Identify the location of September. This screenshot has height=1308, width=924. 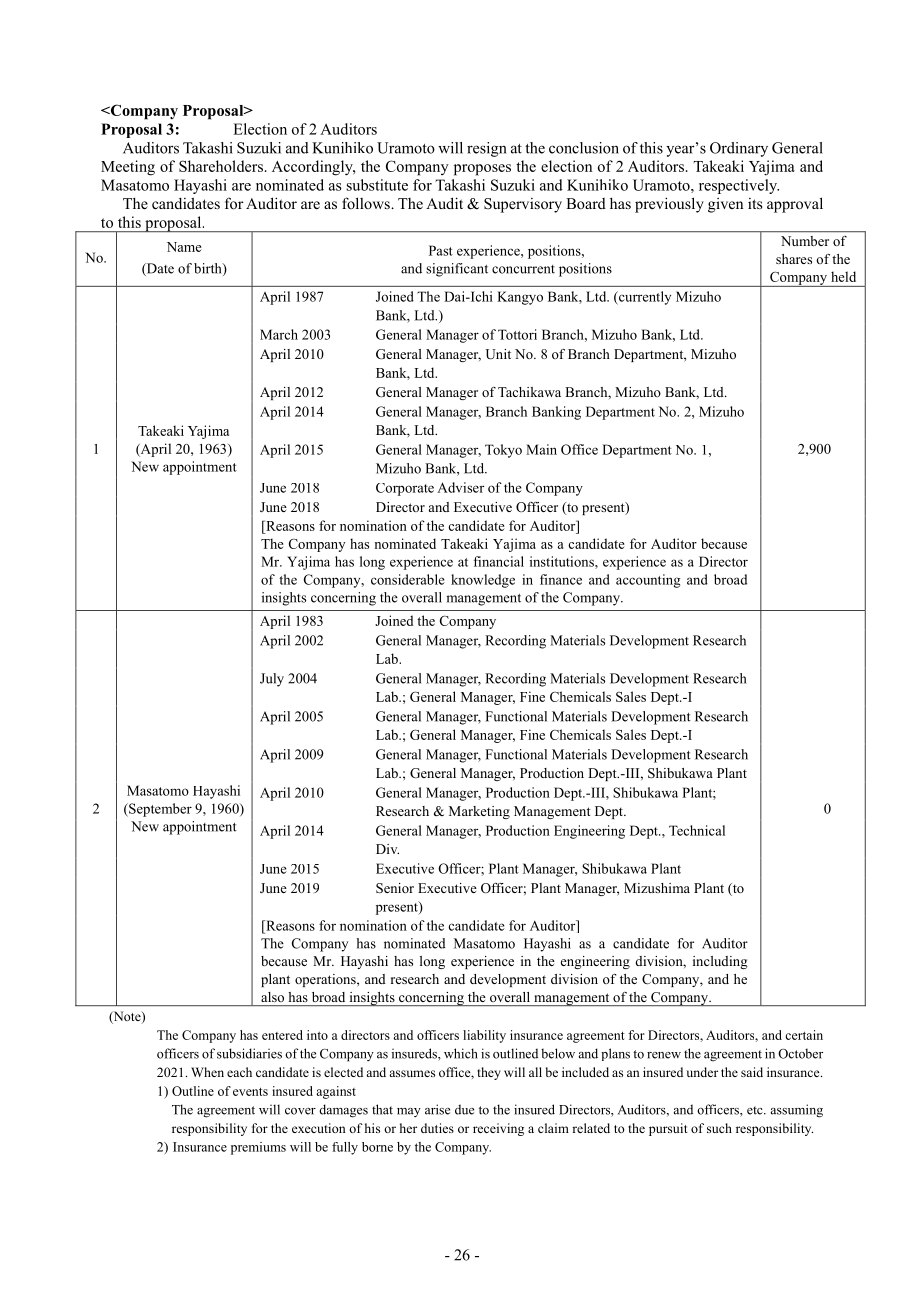
(159, 810).
